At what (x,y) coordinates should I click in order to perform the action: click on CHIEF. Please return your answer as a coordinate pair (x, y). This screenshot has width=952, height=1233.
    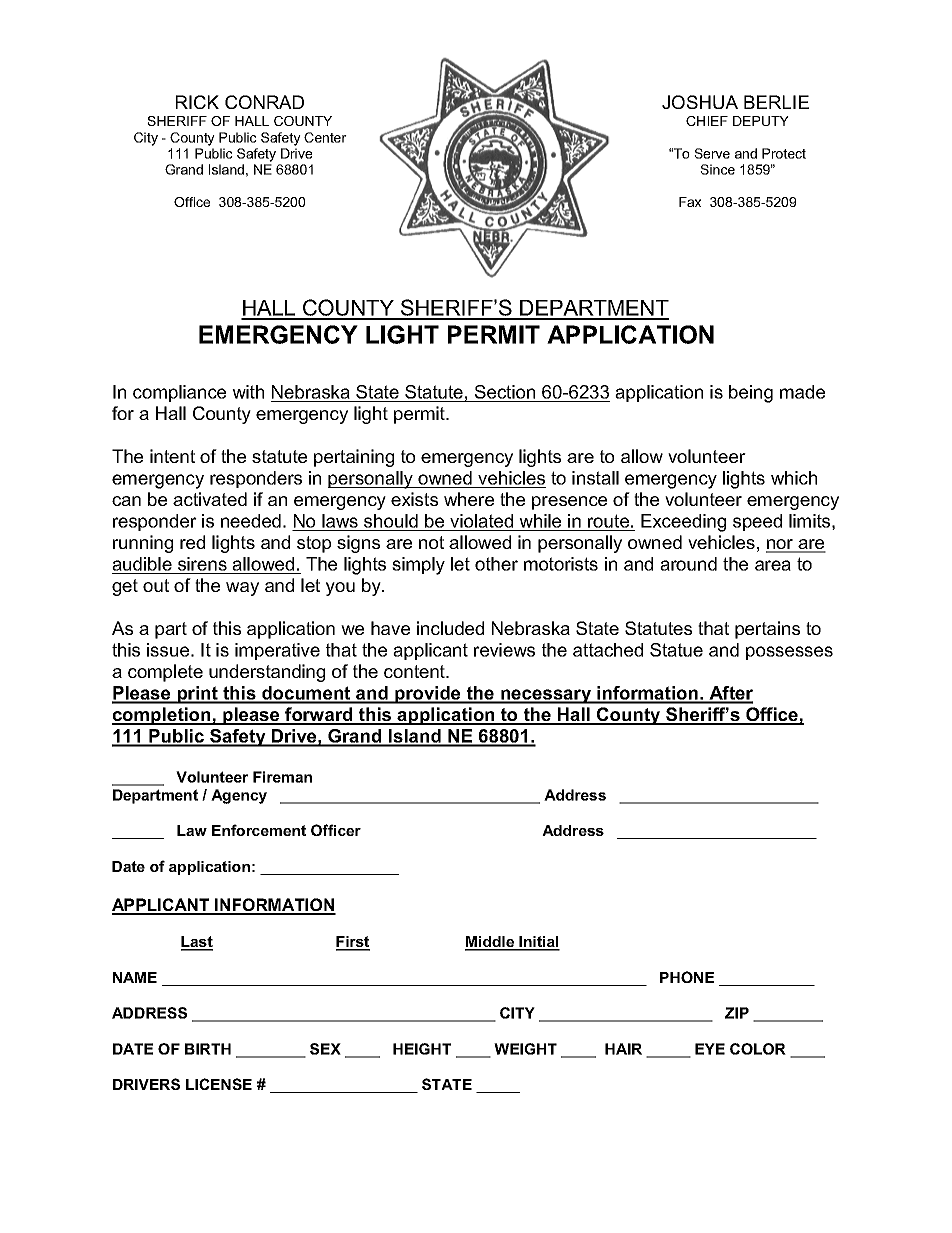
    Looking at the image, I should click on (707, 121).
